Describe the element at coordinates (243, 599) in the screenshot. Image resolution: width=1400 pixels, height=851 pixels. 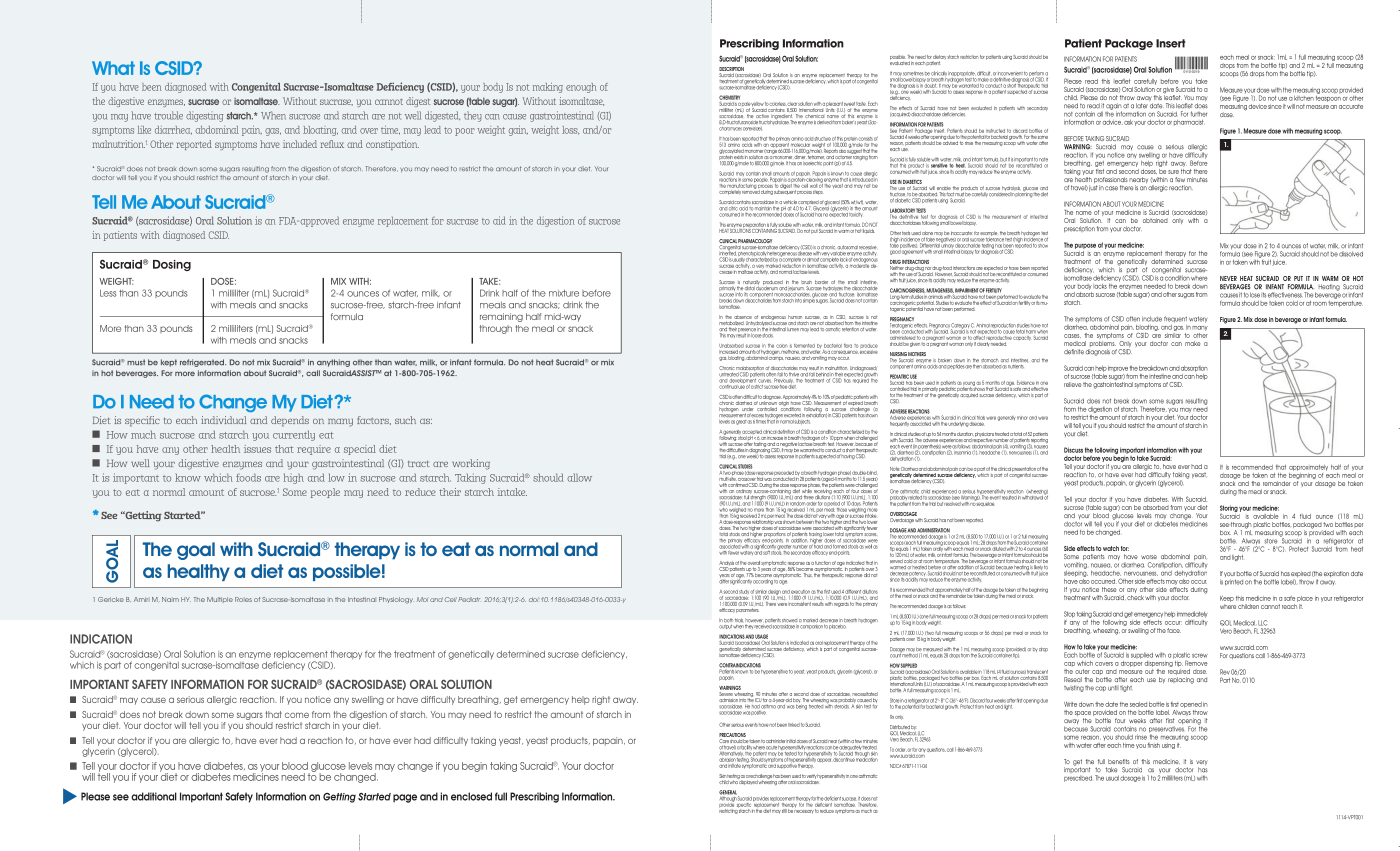
I see `Roles` at that location.
